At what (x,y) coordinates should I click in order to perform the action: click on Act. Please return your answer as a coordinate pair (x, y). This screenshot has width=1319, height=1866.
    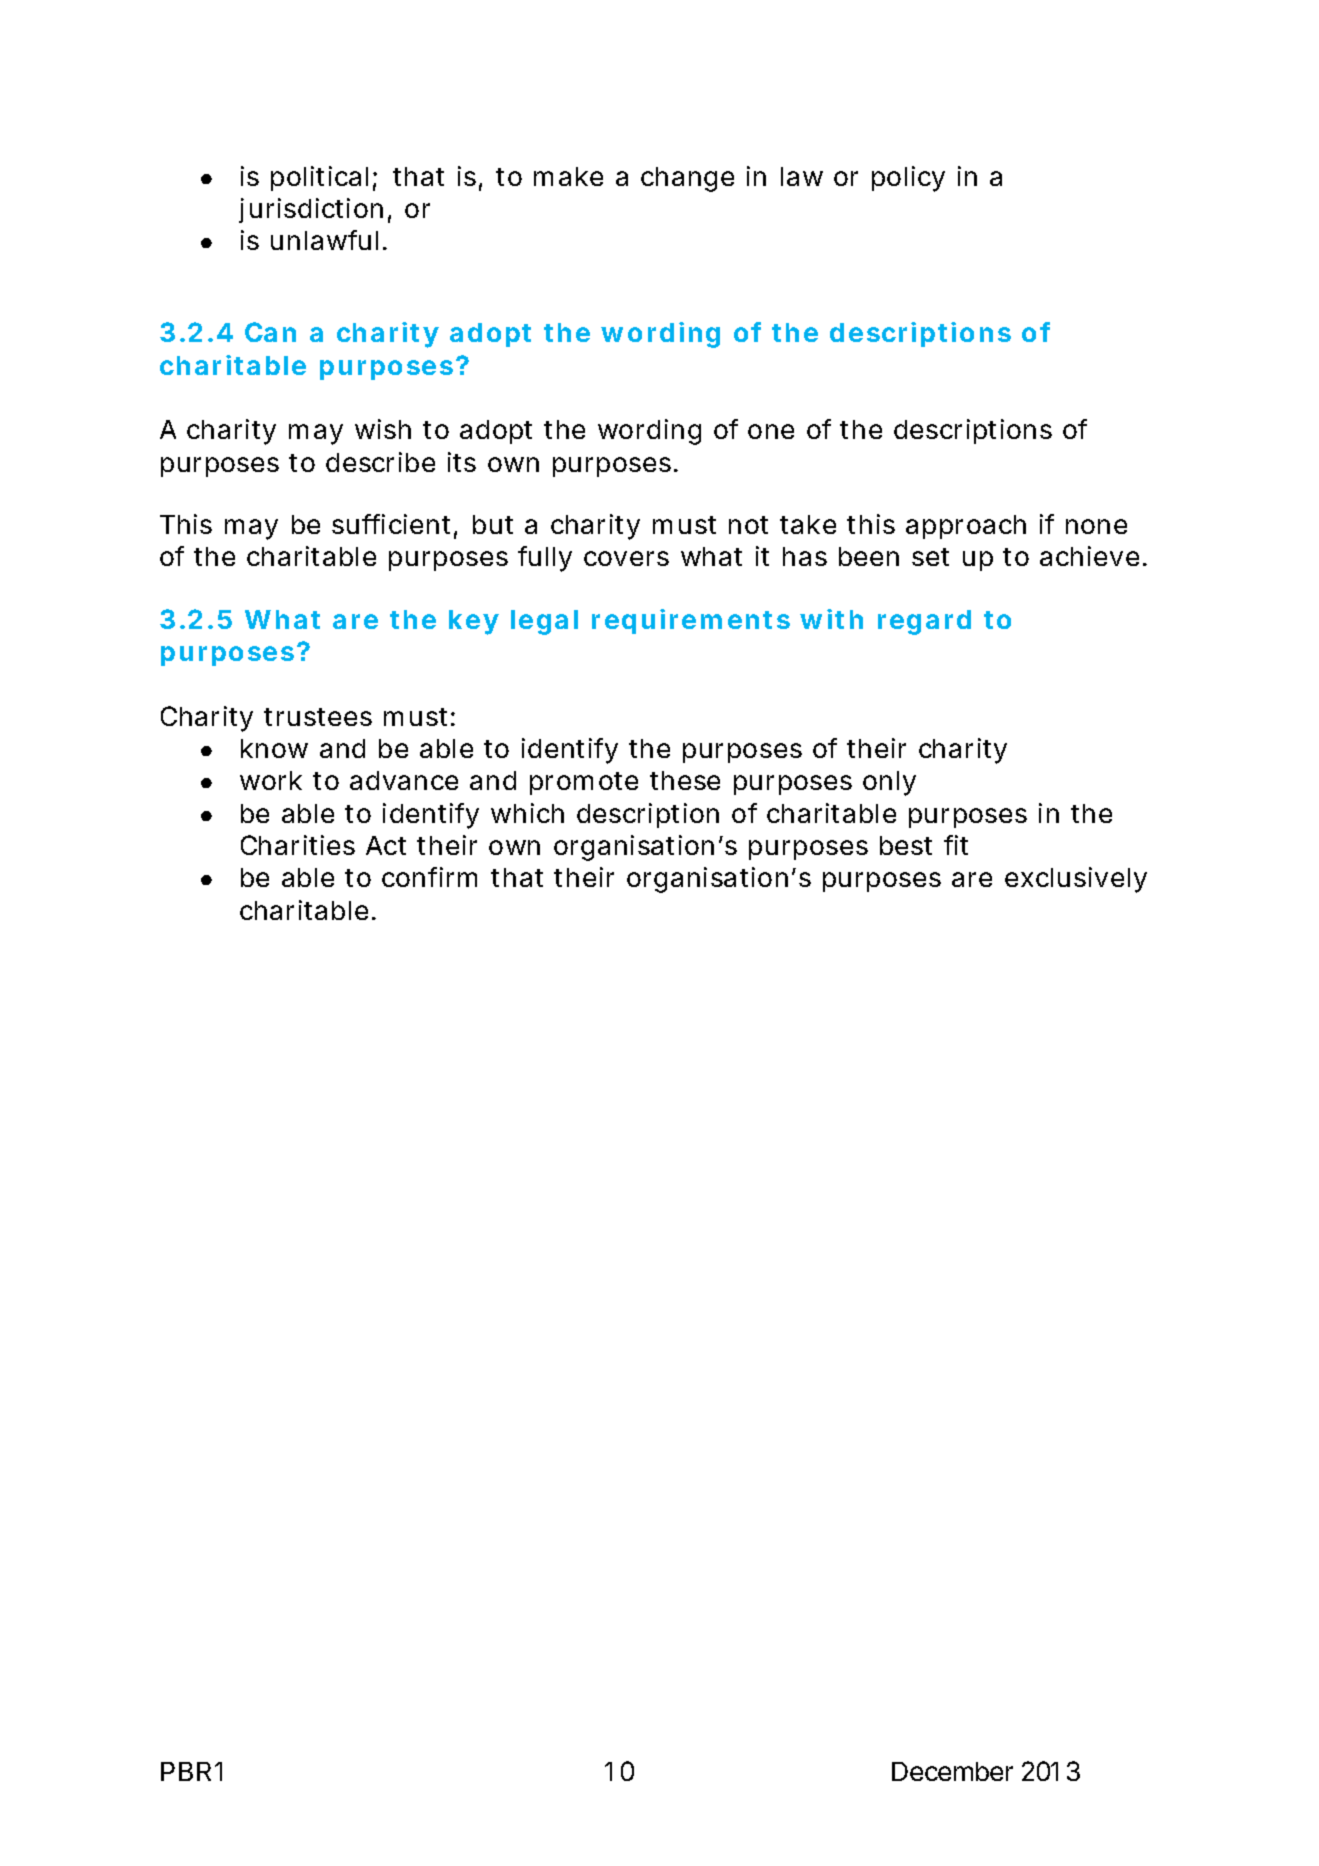
    Looking at the image, I should click on (386, 845).
